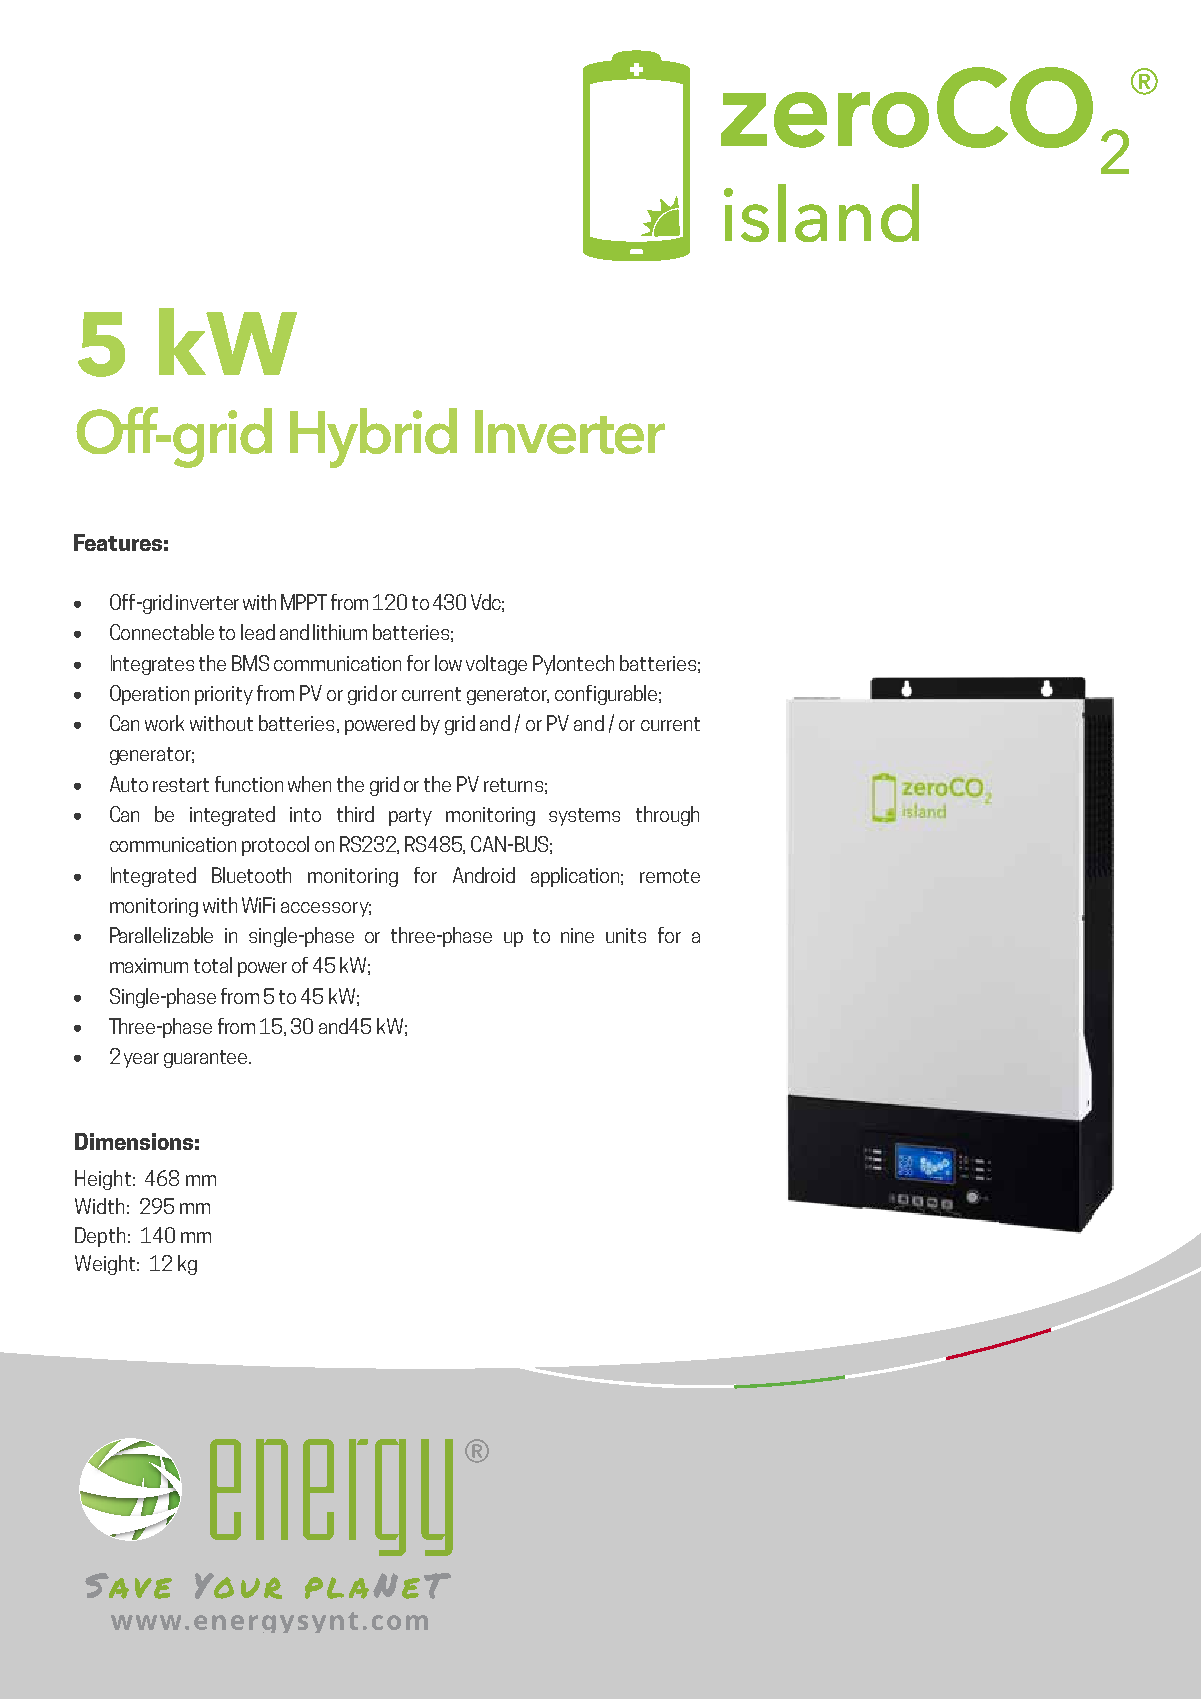 The width and height of the screenshot is (1201, 1699). Describe the element at coordinates (448, 663) in the screenshot. I see `low` at that location.
